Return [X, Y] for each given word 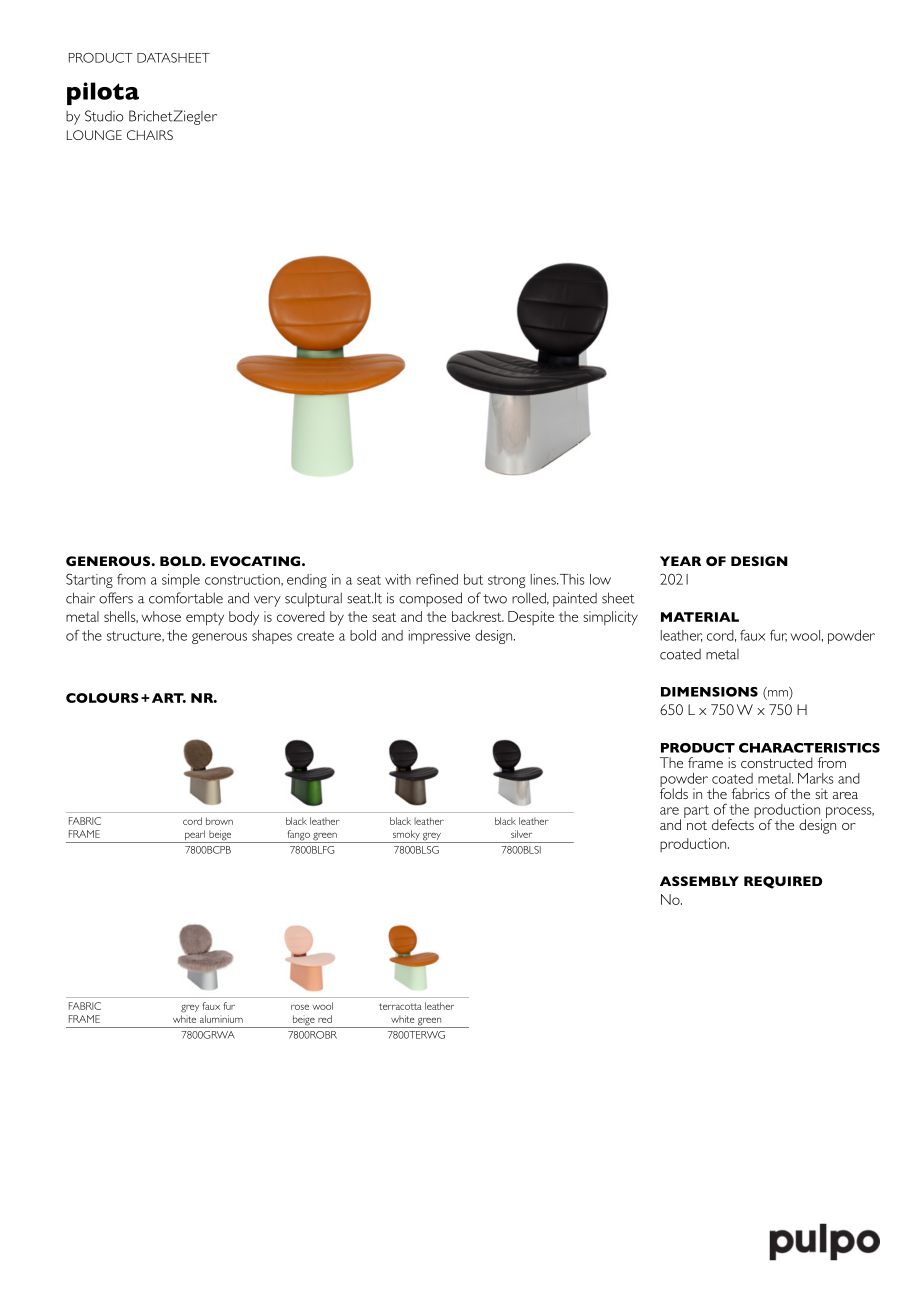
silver [521, 834]
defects [734, 823]
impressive [439, 637]
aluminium [221, 1019]
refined [437, 579]
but [473, 579]
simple [181, 581]
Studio [104, 116]
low [600, 579]
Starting [89, 580]
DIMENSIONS [709, 692]
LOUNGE [94, 135]
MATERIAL [700, 617]
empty [205, 619]
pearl [195, 836]
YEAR [680, 561]
